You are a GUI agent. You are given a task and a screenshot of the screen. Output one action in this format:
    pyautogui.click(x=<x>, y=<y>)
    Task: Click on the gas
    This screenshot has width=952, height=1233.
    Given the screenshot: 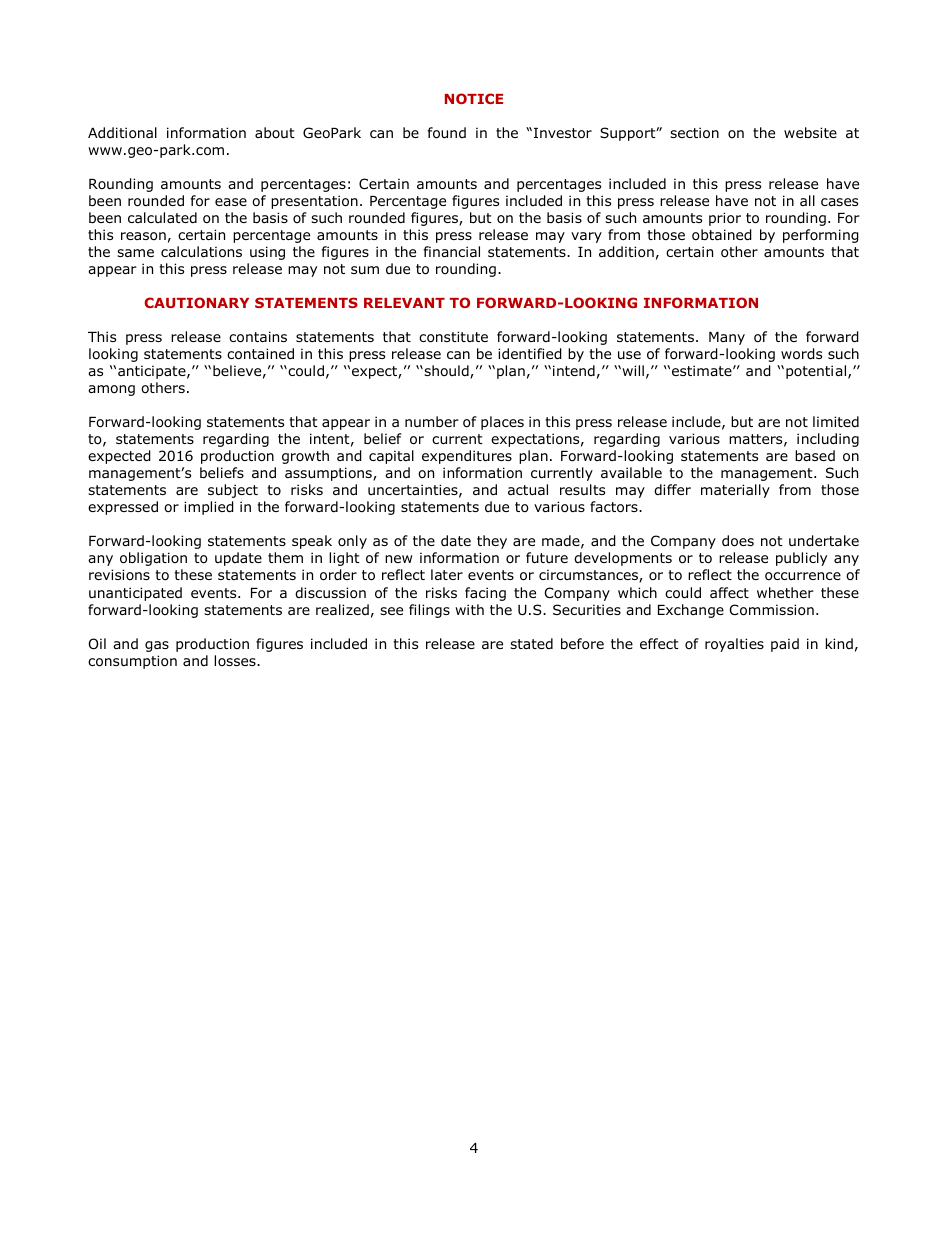 What is the action you would take?
    pyautogui.click(x=157, y=646)
